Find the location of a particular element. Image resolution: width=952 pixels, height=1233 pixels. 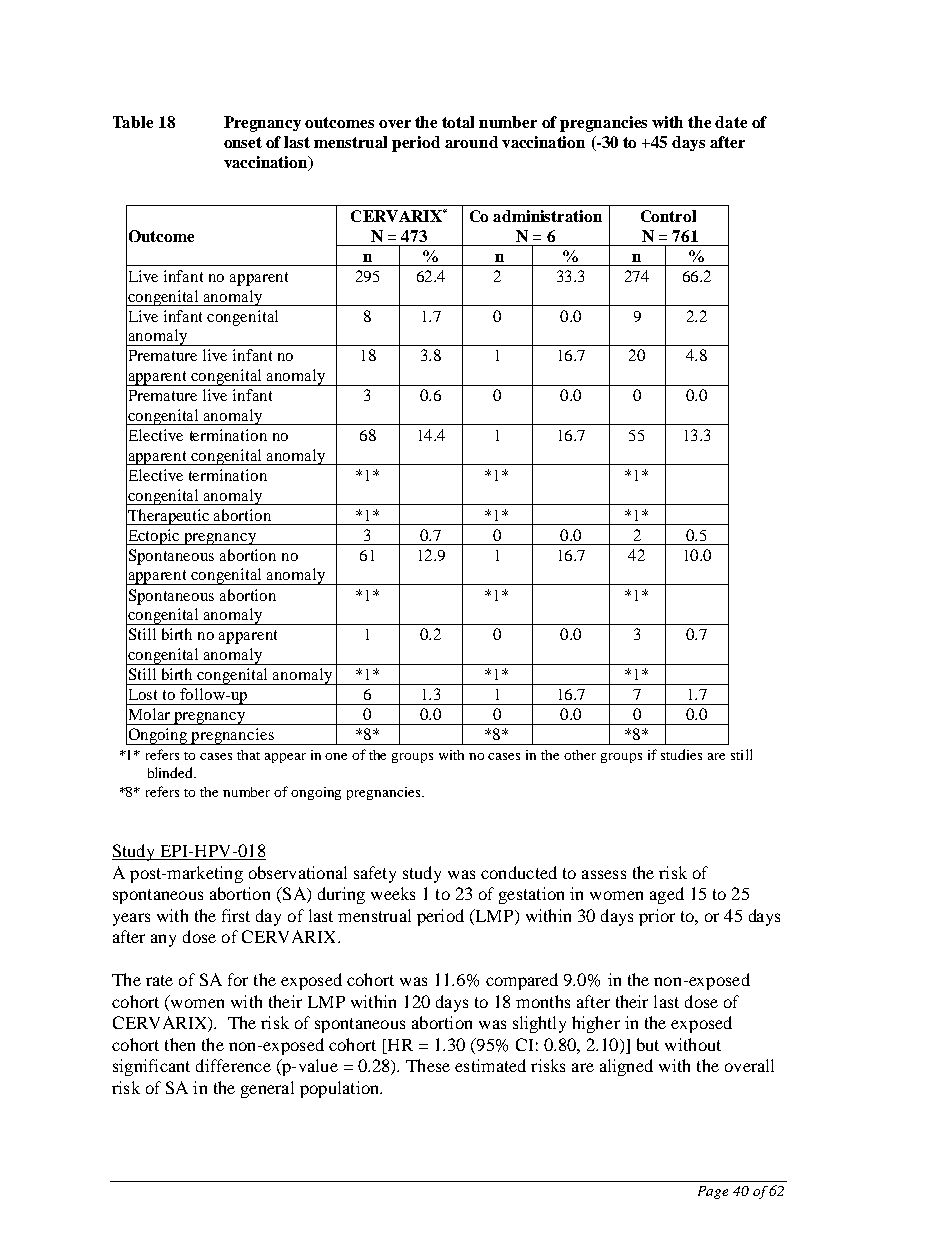

onset is located at coordinates (243, 142).
